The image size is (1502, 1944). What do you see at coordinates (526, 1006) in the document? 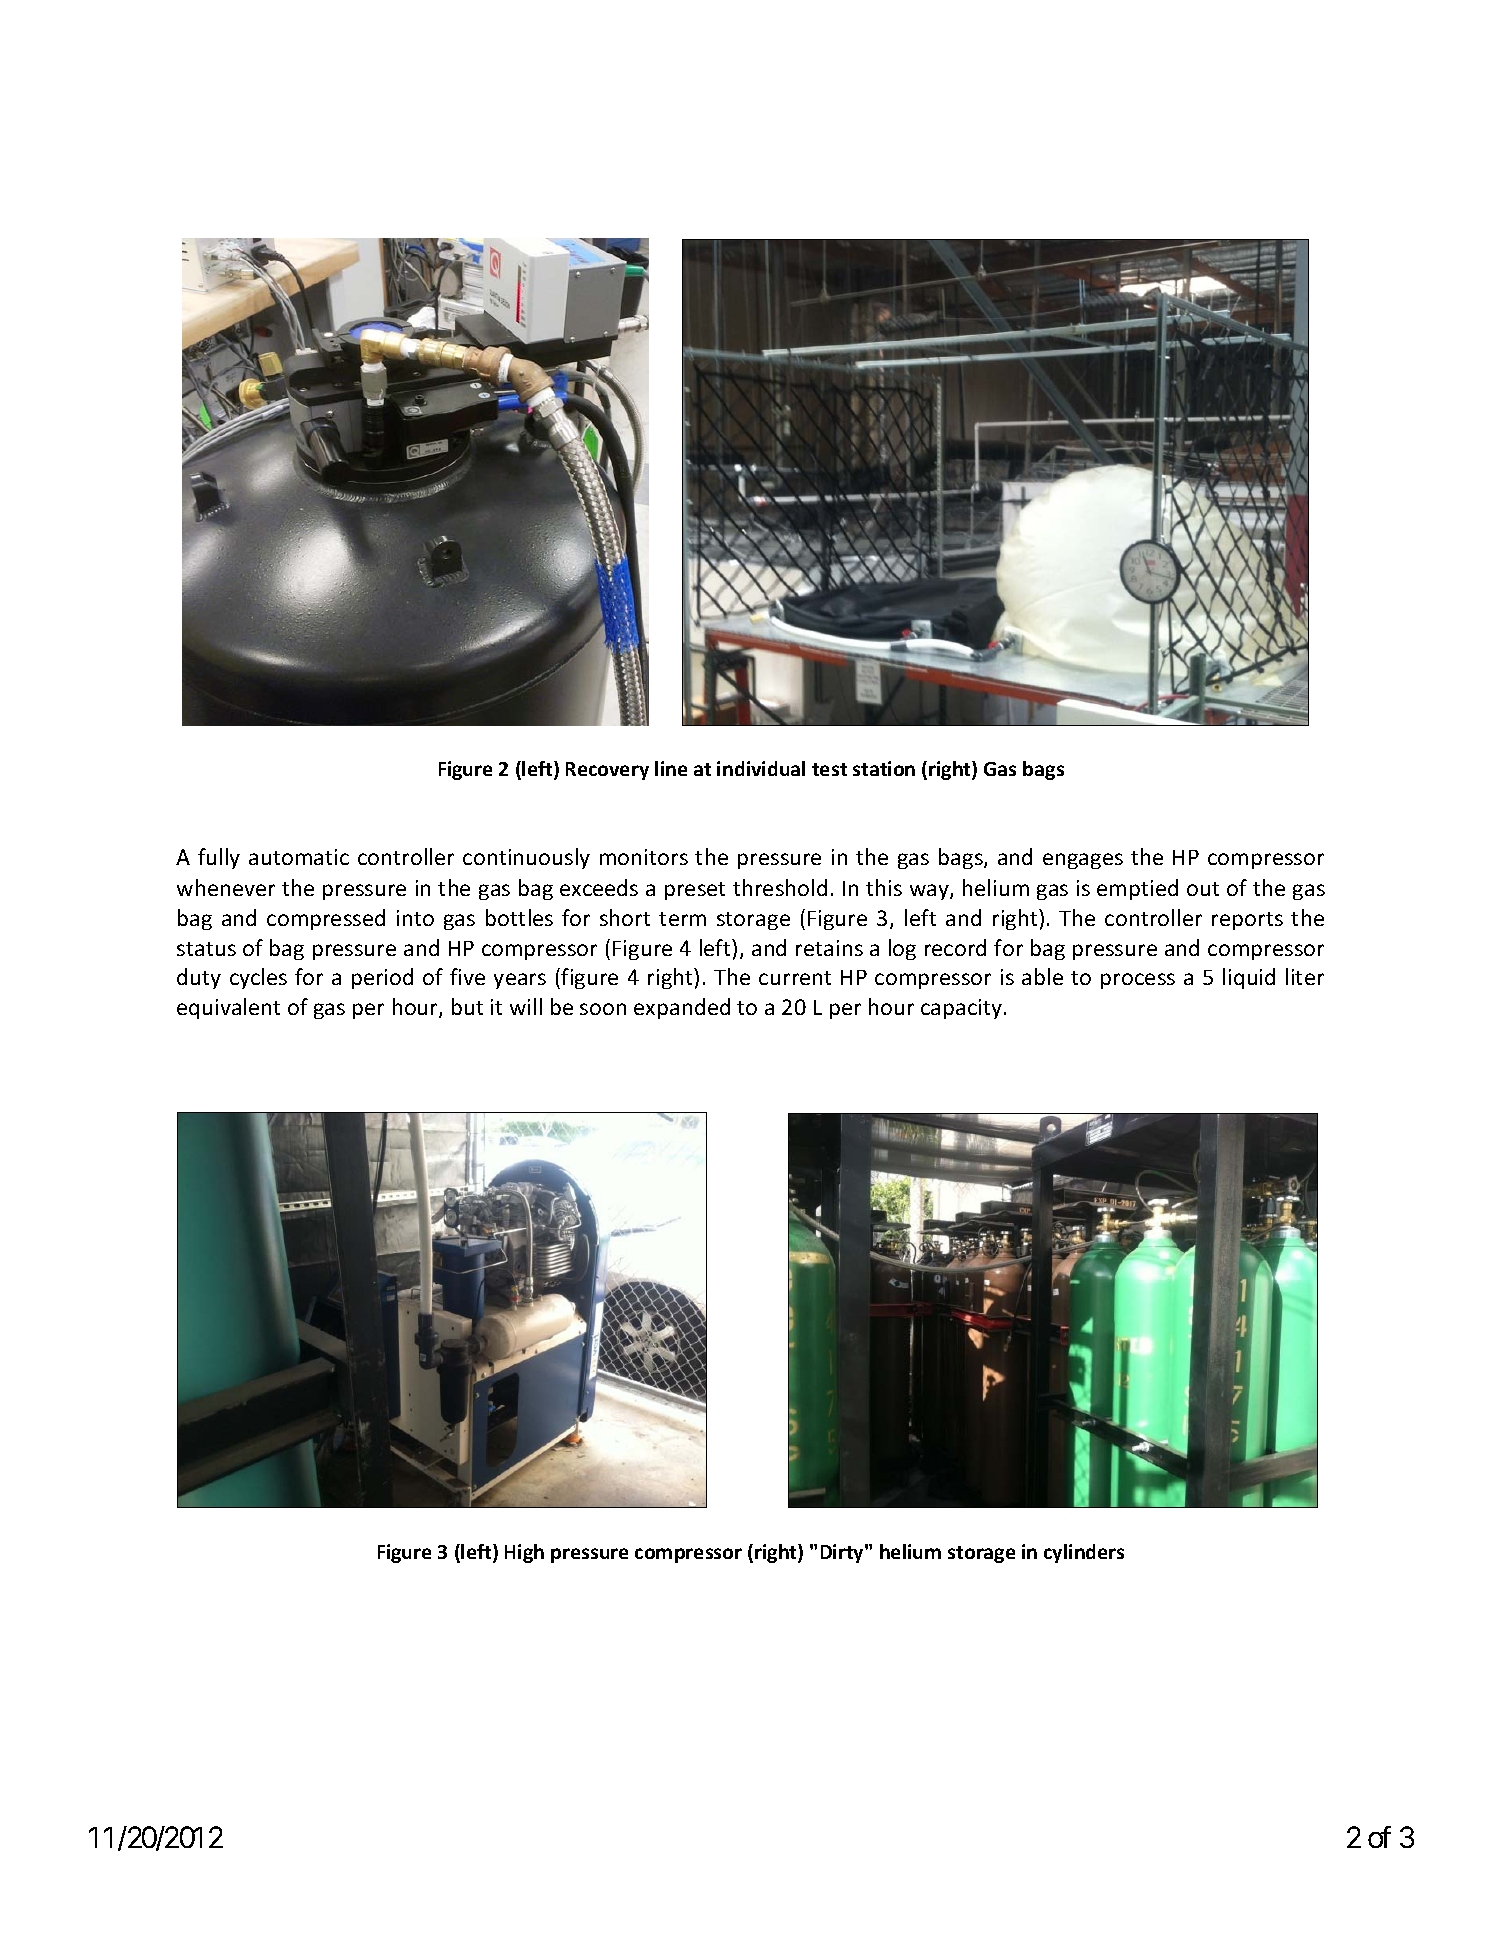
I see `will` at bounding box center [526, 1006].
